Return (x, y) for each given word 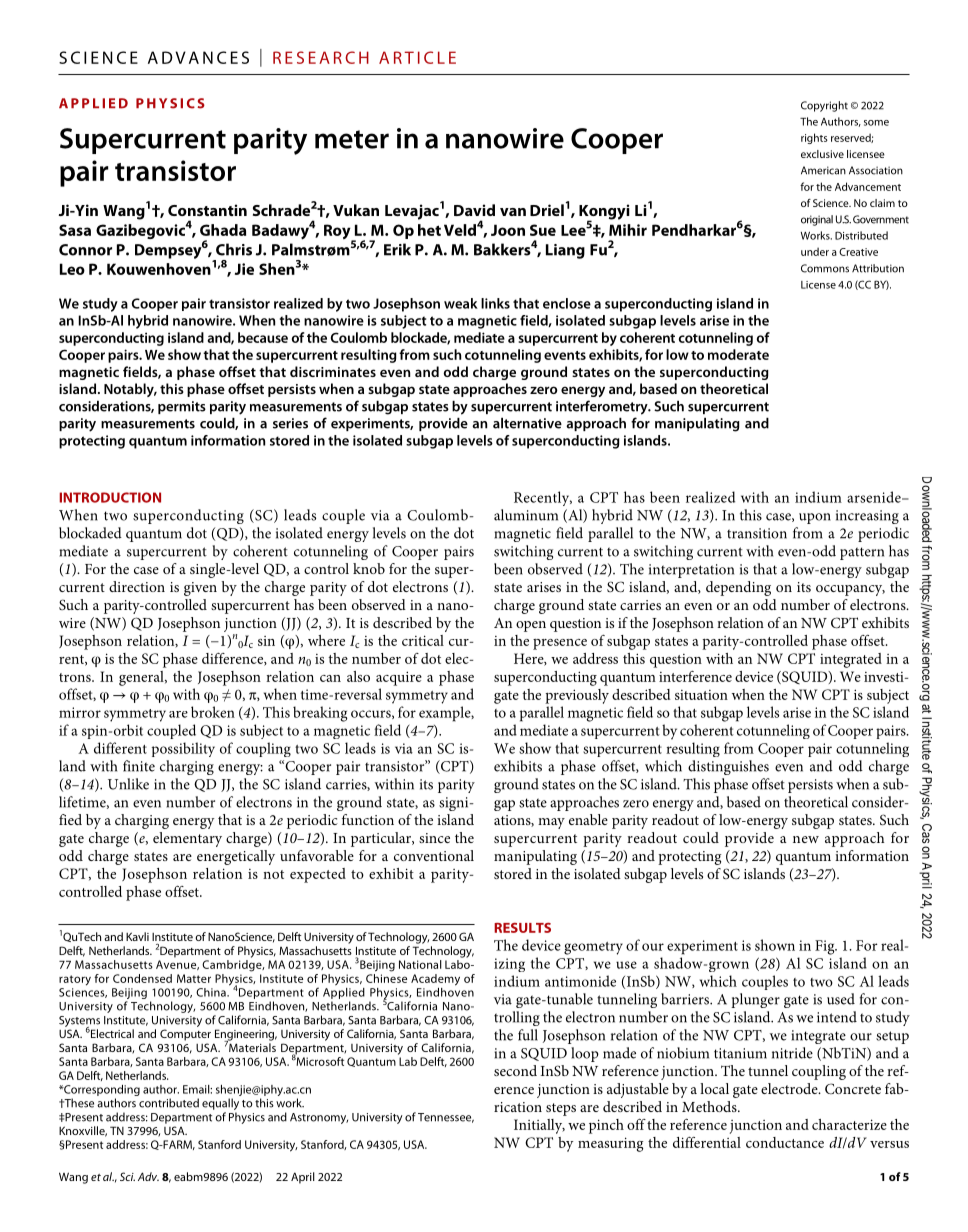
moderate (738, 354)
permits (182, 407)
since (434, 838)
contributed (169, 1103)
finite (139, 766)
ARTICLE (417, 57)
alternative (527, 423)
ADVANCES (198, 57)
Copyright (824, 106)
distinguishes (728, 767)
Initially (539, 1126)
